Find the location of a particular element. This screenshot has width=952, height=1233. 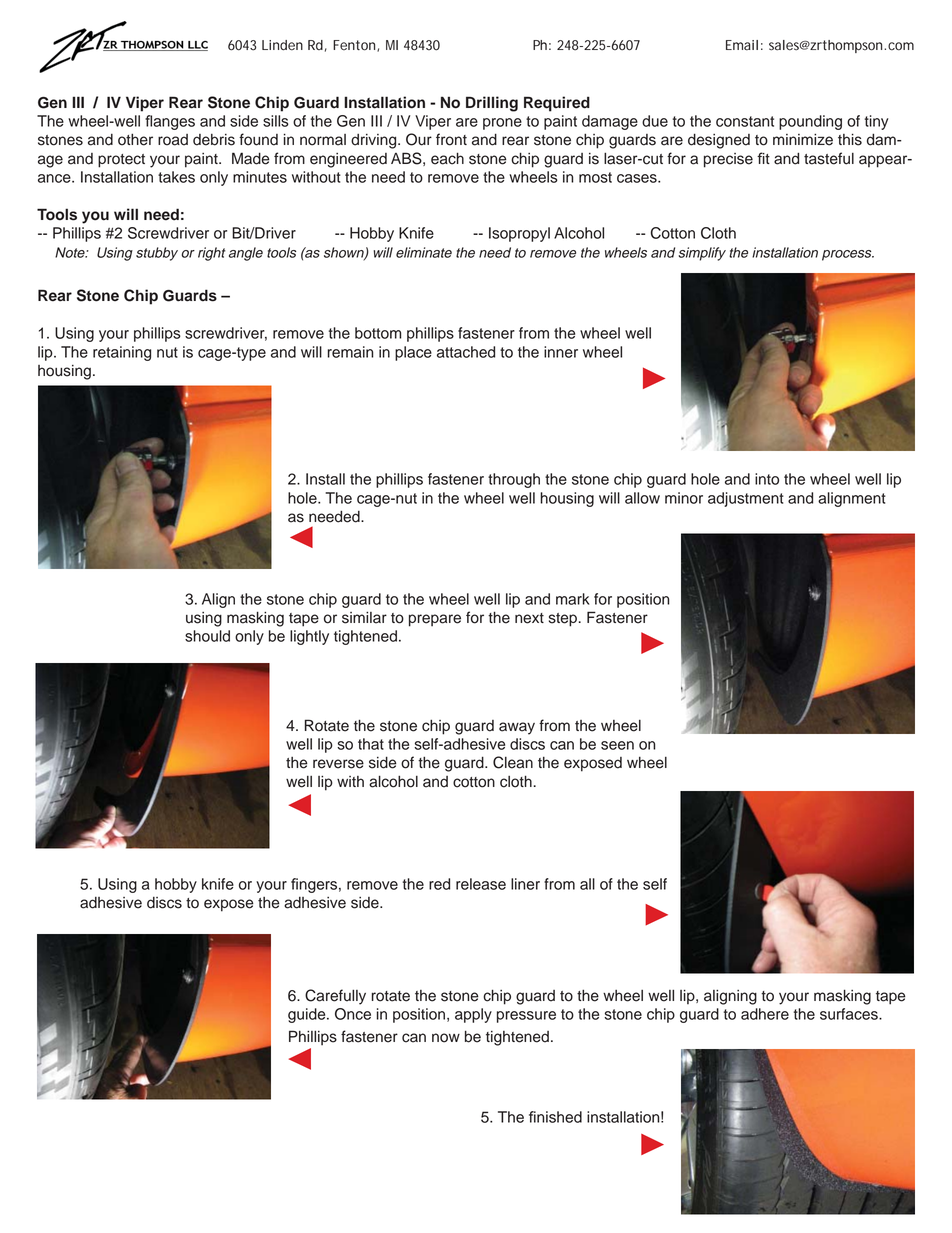

should is located at coordinates (207, 636).
